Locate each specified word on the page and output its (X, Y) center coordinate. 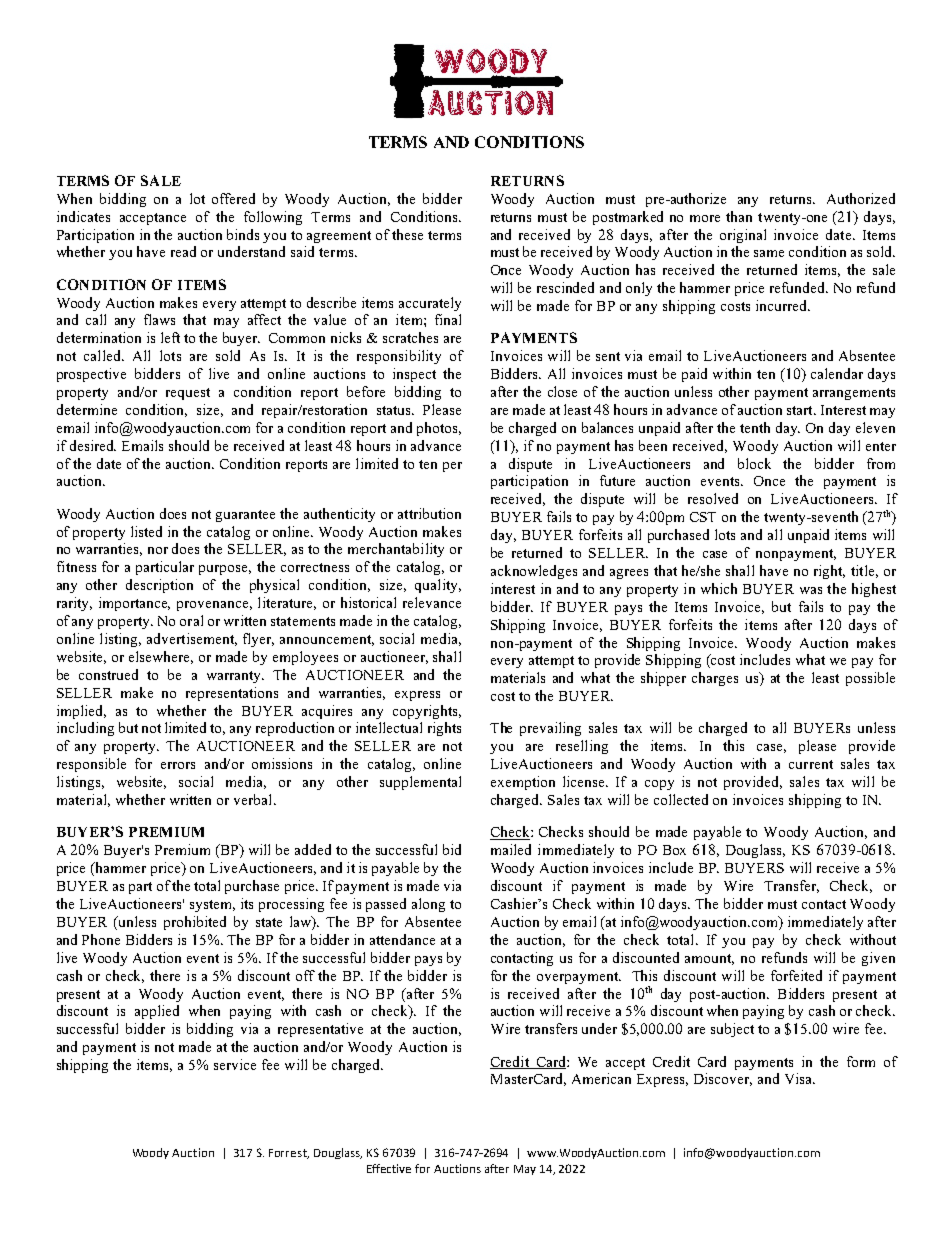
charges (715, 679)
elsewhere (161, 657)
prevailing (550, 729)
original (743, 236)
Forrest (289, 1154)
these (407, 234)
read (183, 251)
